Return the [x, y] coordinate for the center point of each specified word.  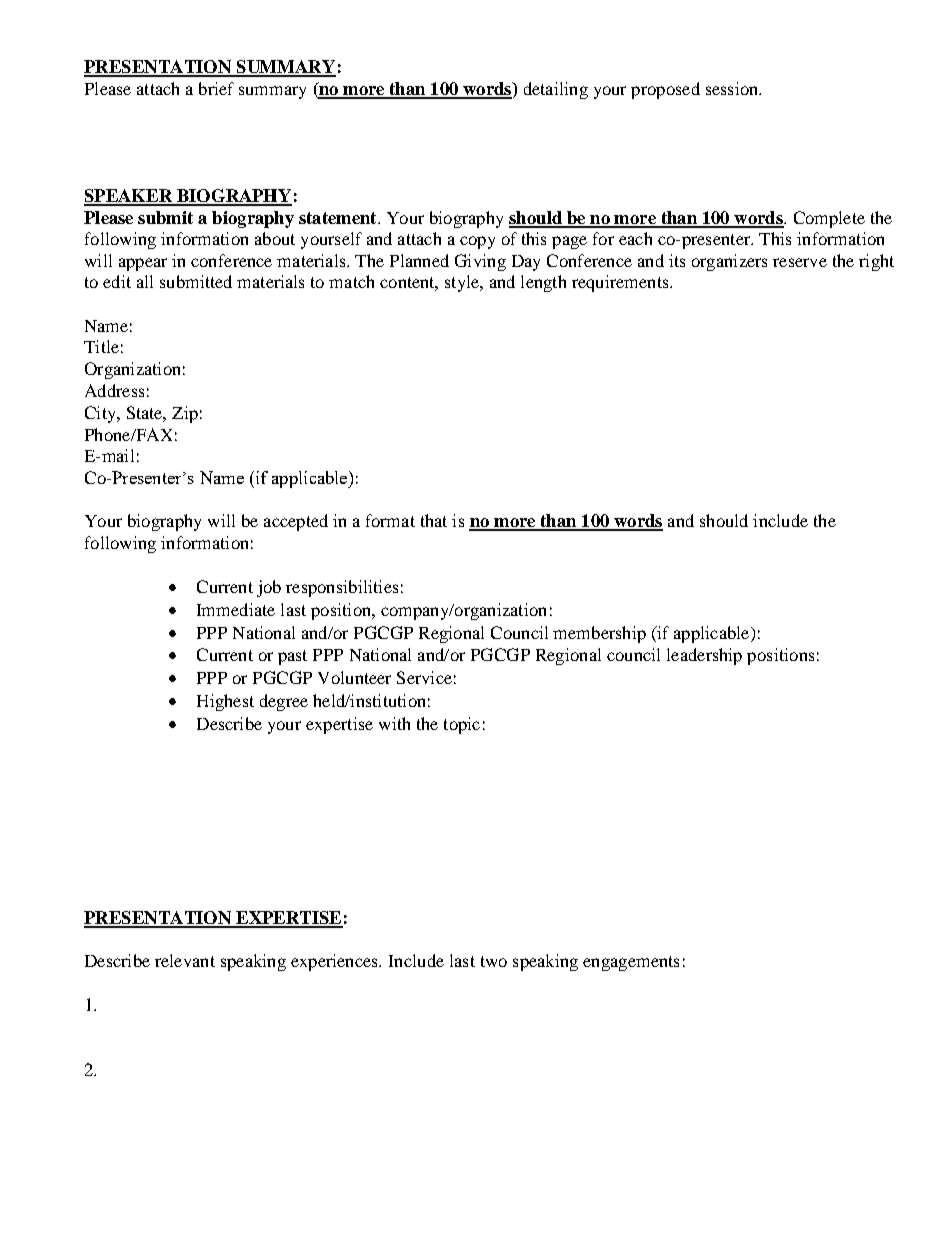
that [434, 520]
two [494, 961]
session [733, 88]
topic [462, 725]
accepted [296, 522]
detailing [556, 90]
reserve [800, 262]
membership [599, 634]
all [145, 281]
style [463, 283]
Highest [225, 702]
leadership [704, 656]
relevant [185, 960]
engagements [631, 963]
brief [216, 88]
